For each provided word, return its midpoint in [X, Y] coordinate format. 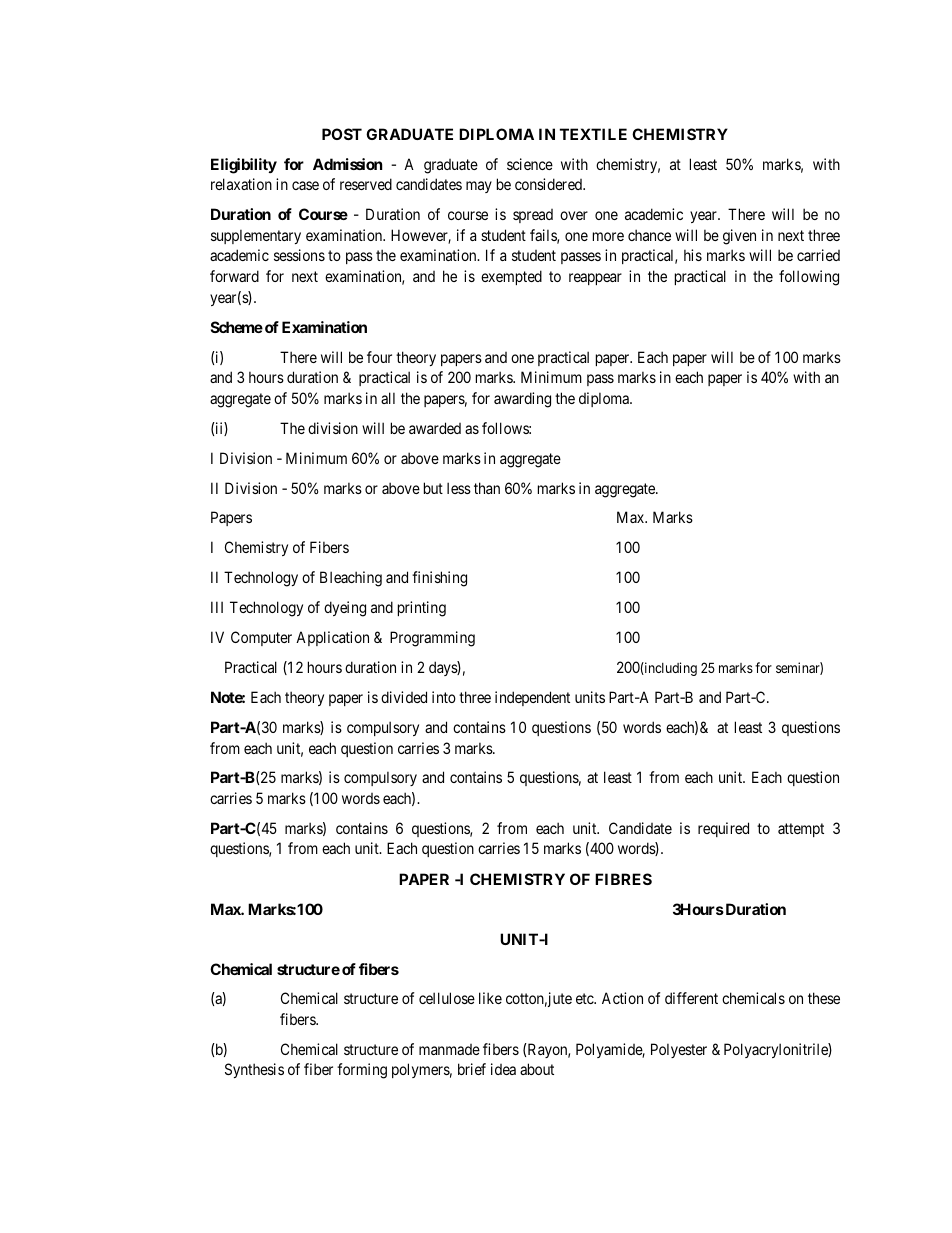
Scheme [237, 327]
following [809, 278]
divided [404, 697]
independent [532, 698]
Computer [261, 638]
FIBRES [623, 879]
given [739, 237]
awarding [522, 400]
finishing [439, 579]
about [537, 1069]
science [530, 164]
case [305, 185]
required [723, 829]
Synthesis [254, 1070]
